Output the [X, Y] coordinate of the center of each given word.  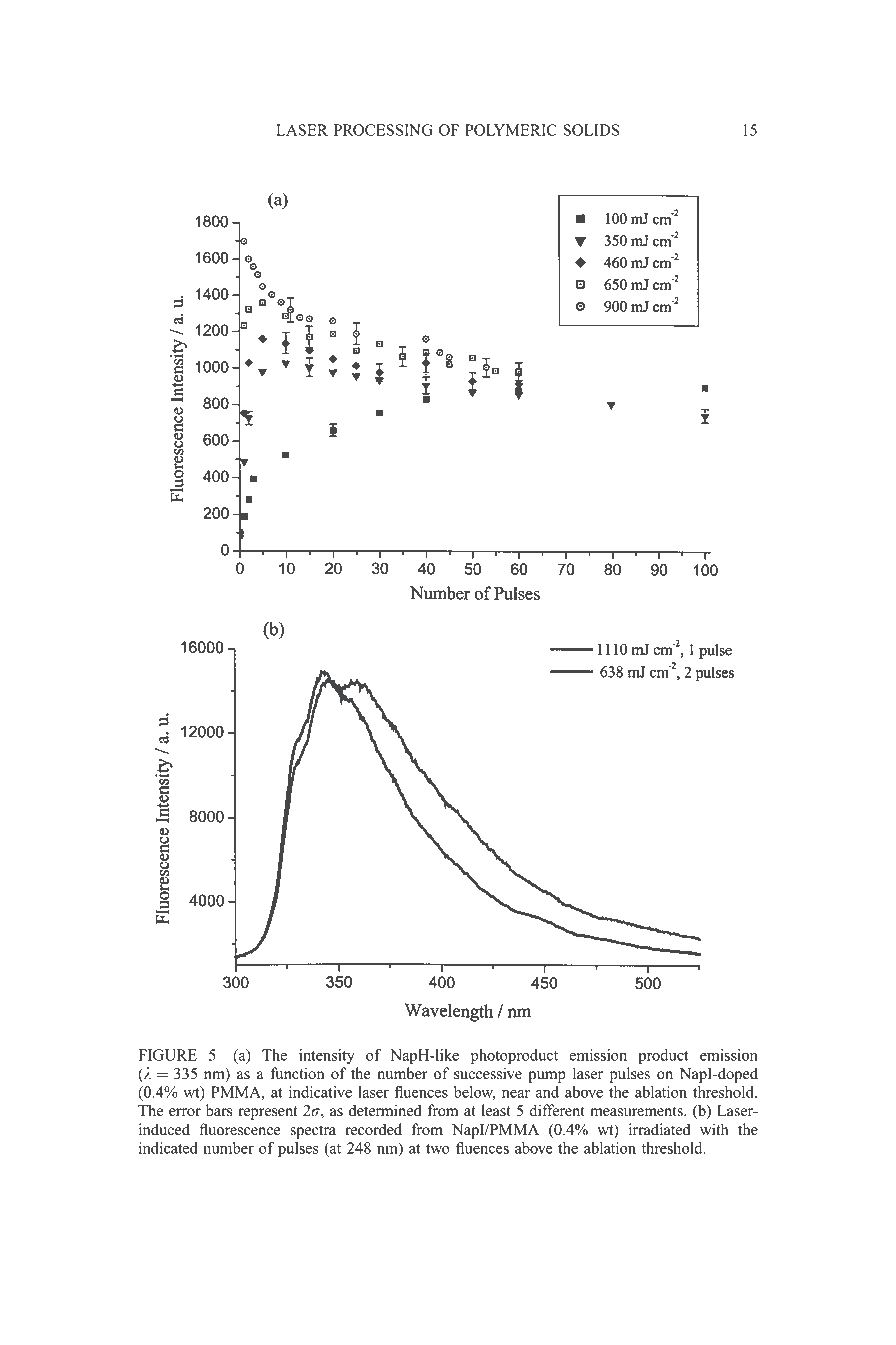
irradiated [659, 1129]
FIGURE [167, 1055]
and [547, 1092]
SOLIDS [591, 130]
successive [488, 1073]
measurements [637, 1111]
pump [547, 1077]
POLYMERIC [511, 130]
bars [218, 1110]
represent [267, 1113]
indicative [320, 1092]
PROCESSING [383, 130]
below [474, 1093]
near [516, 1094]
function [297, 1073]
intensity [327, 1056]
